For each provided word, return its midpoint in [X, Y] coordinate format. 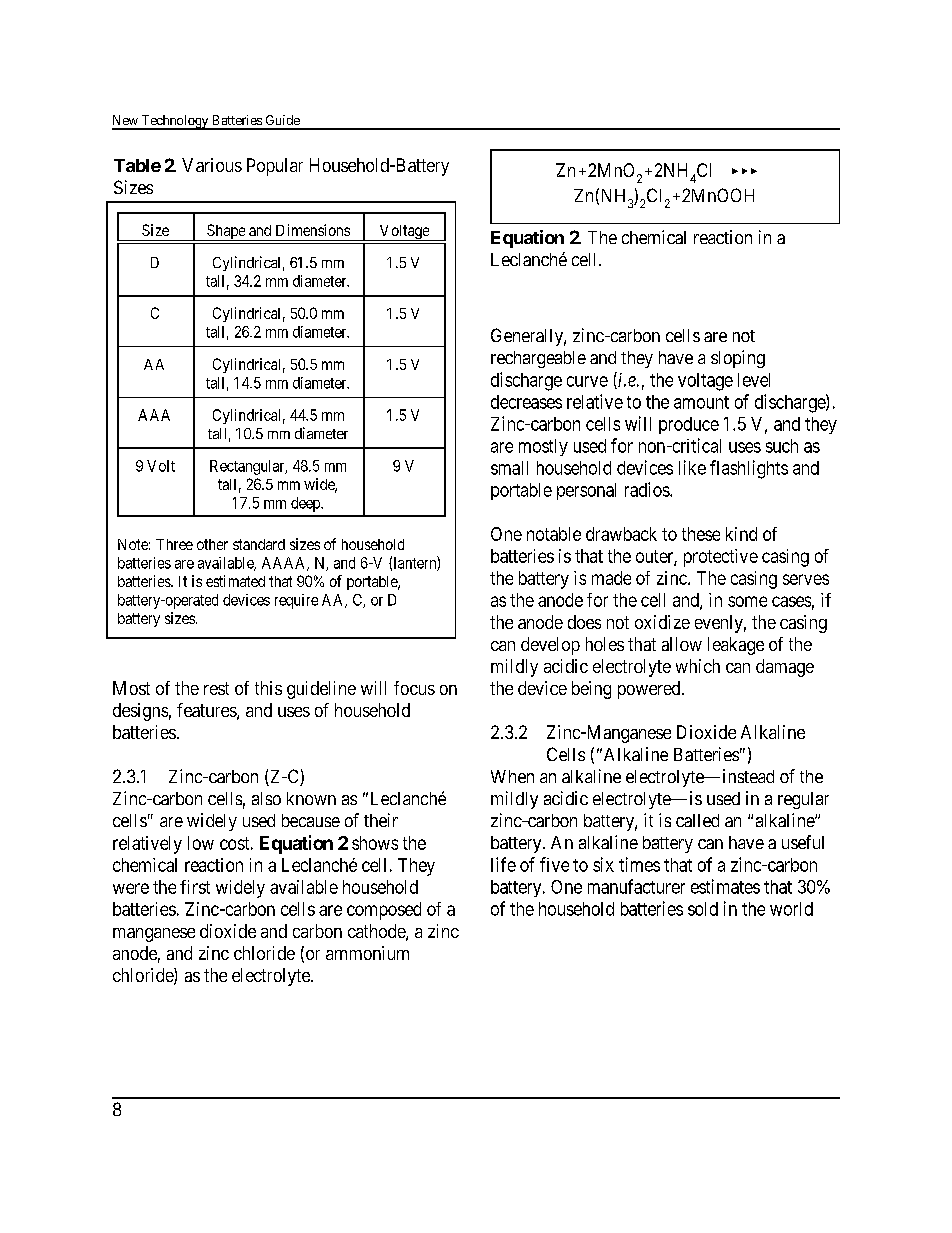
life [503, 864]
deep [306, 504]
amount [701, 402]
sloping [738, 359]
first [195, 887]
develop [550, 646]
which [698, 666]
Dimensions [313, 230]
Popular [275, 167]
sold [703, 909]
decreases [526, 402]
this [268, 688]
